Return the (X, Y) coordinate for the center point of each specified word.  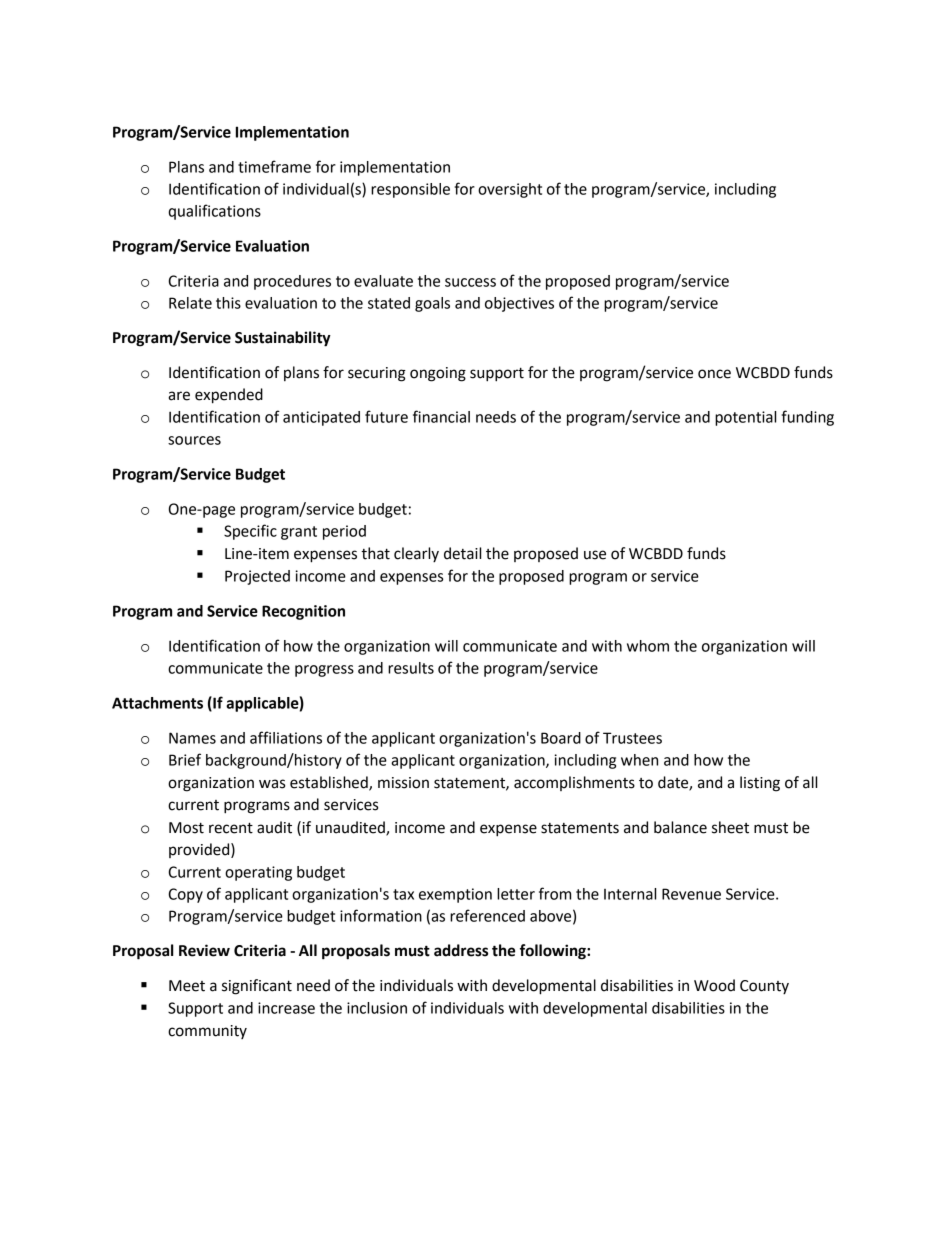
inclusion (377, 1008)
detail (462, 553)
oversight (510, 190)
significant (257, 987)
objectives (519, 304)
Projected (257, 577)
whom (648, 646)
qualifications (214, 212)
